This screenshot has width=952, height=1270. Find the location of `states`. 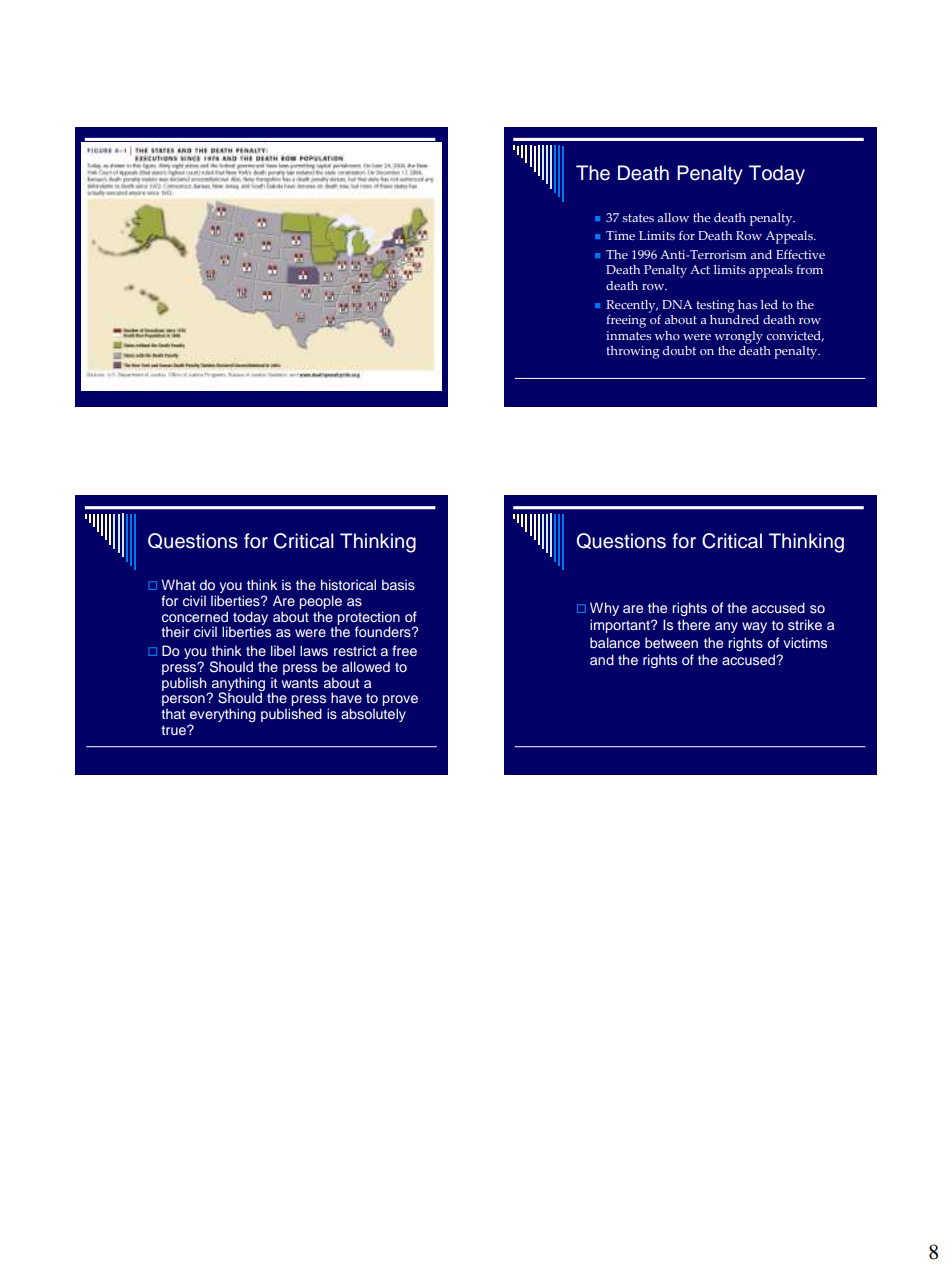

states is located at coordinates (638, 218).
